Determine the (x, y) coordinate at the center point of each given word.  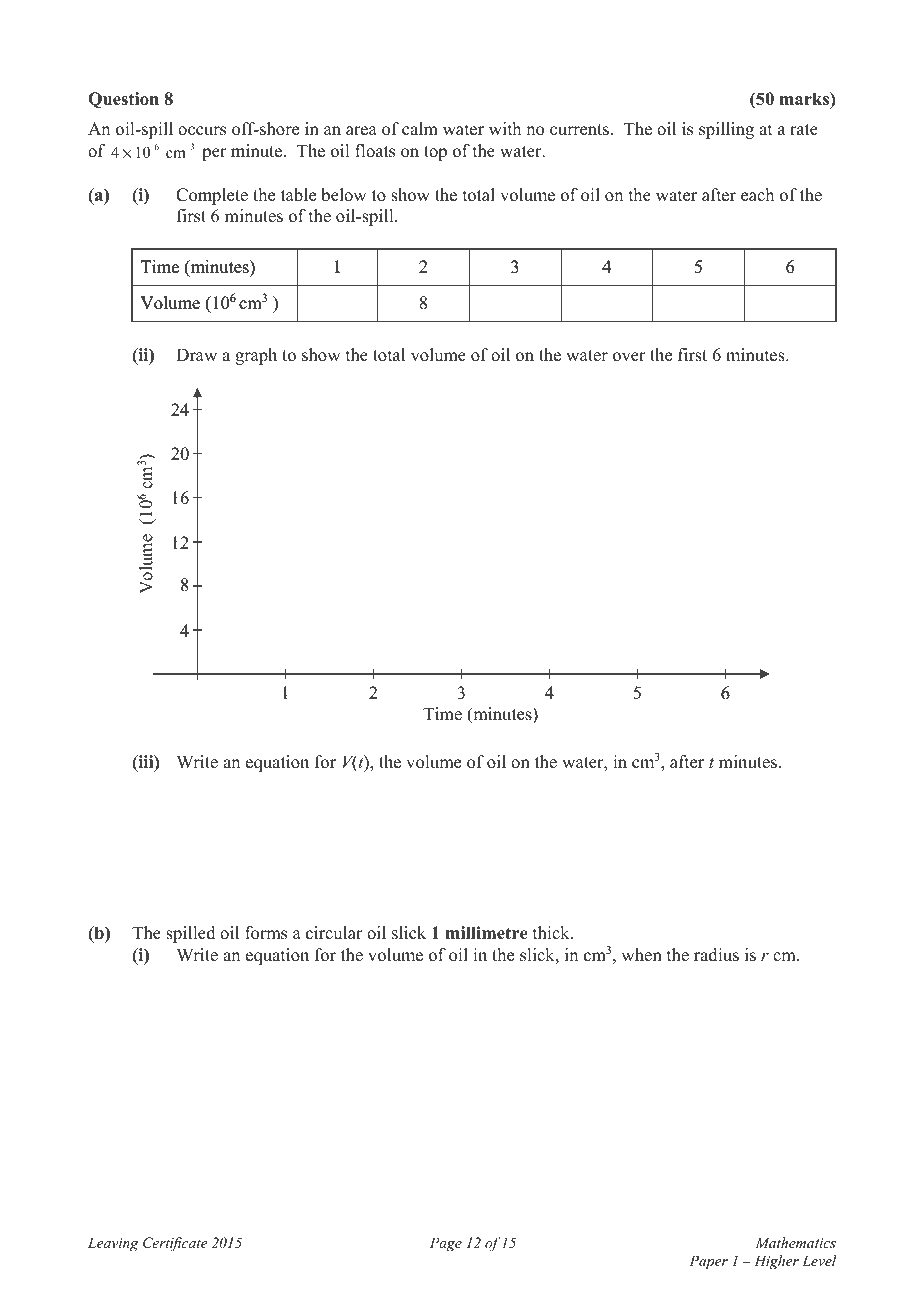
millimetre (487, 933)
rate (804, 130)
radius (716, 955)
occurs (202, 131)
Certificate (175, 1244)
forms (266, 933)
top (435, 153)
